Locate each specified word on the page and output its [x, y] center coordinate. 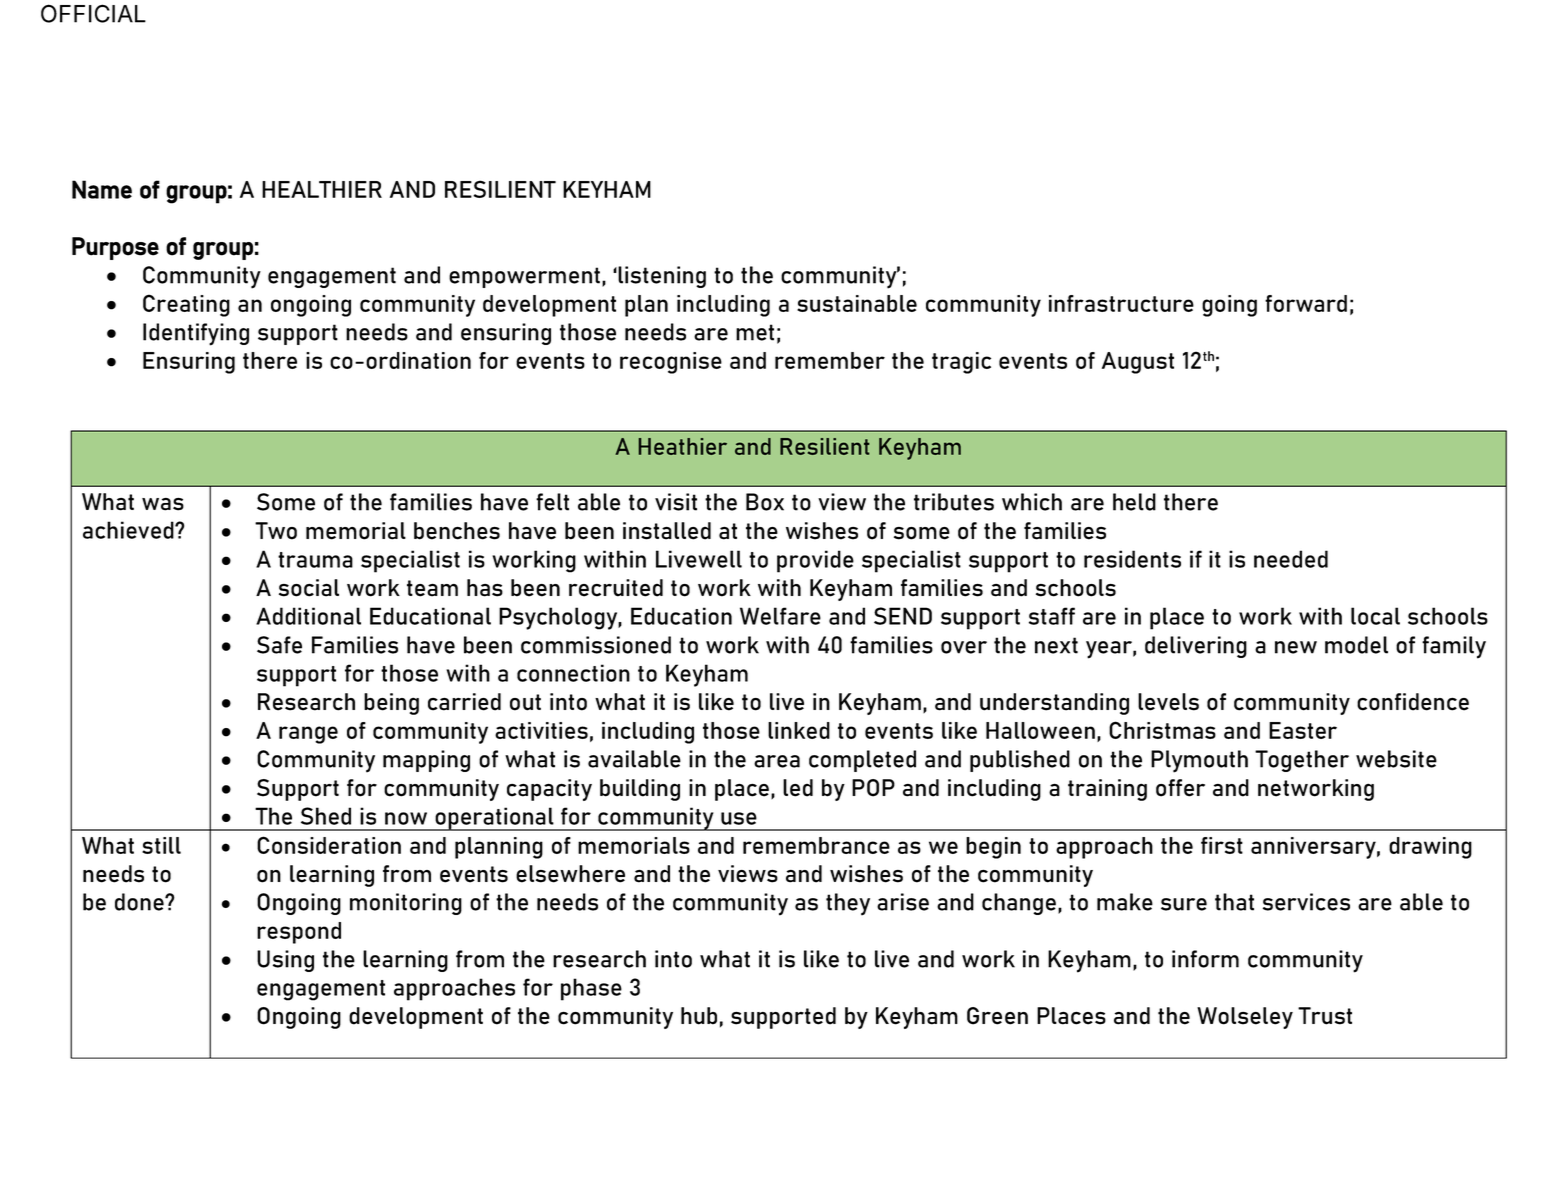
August [1138, 363]
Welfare [780, 616]
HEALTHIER [322, 189]
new [1296, 647]
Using [285, 961]
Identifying [196, 334]
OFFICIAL [93, 13]
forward [1306, 303]
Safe [279, 645]
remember [830, 360]
